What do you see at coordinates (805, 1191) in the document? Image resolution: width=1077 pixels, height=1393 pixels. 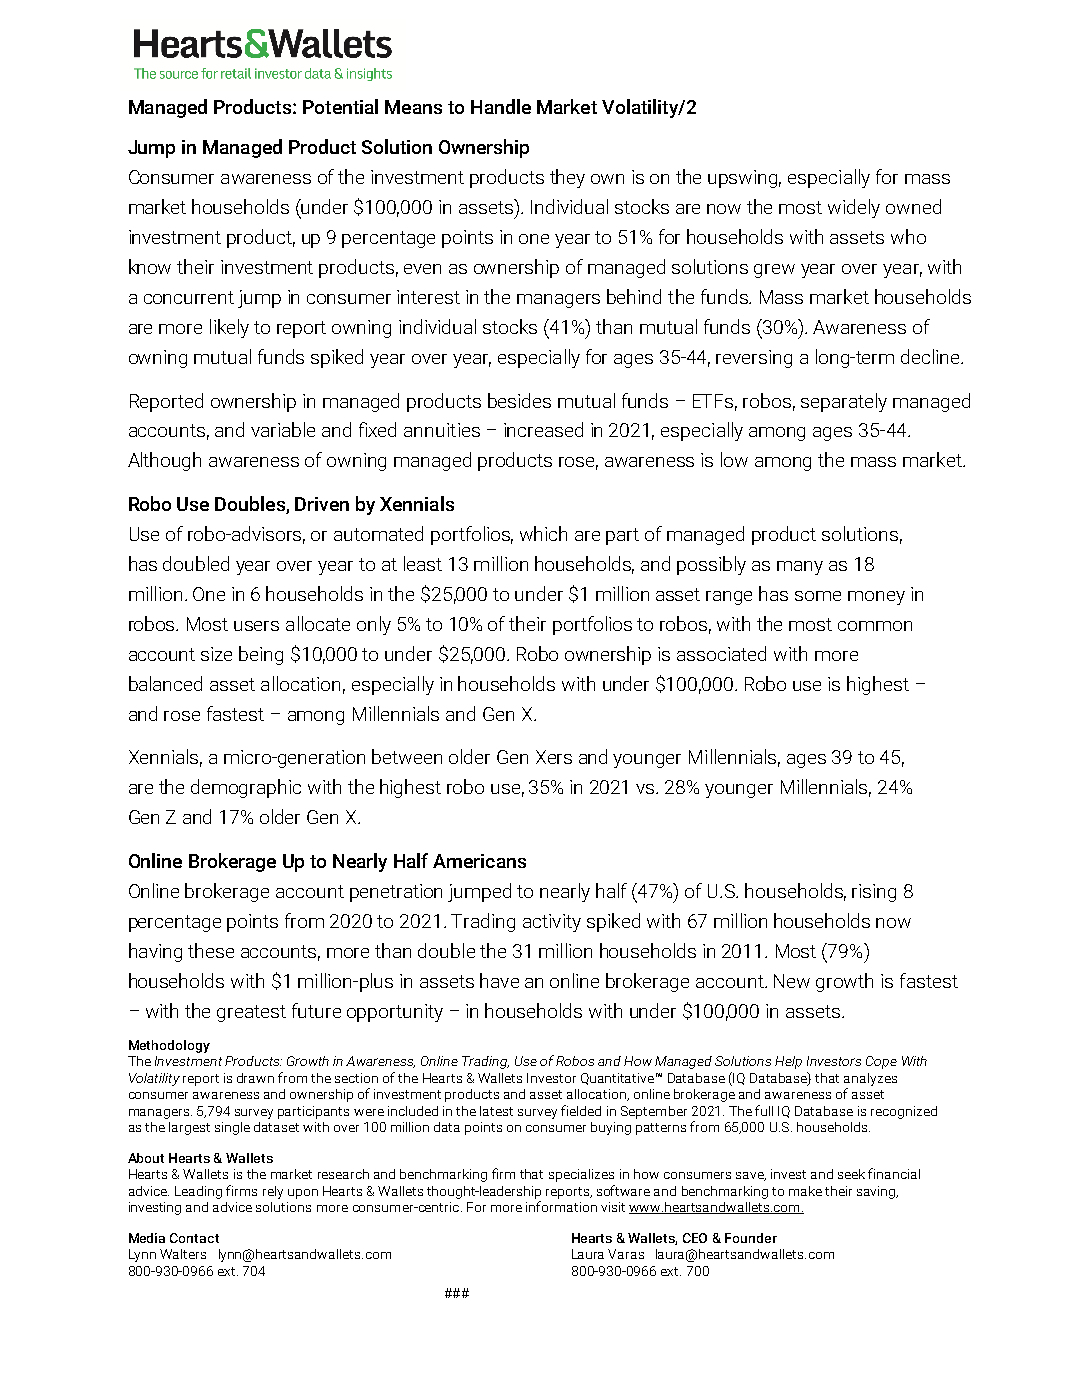 I see `make` at bounding box center [805, 1191].
